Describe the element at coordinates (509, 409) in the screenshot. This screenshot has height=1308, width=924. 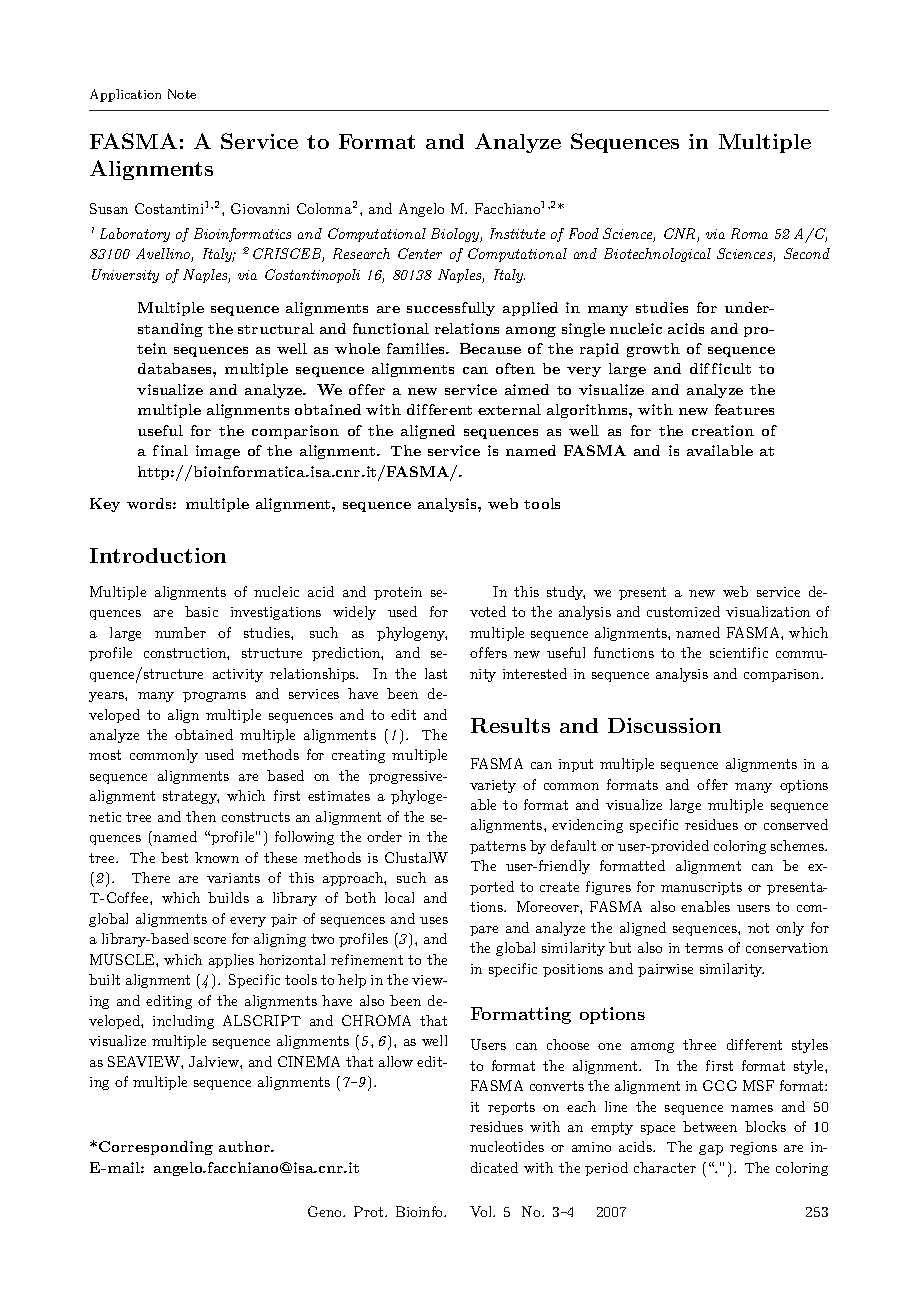
I see `external` at that location.
